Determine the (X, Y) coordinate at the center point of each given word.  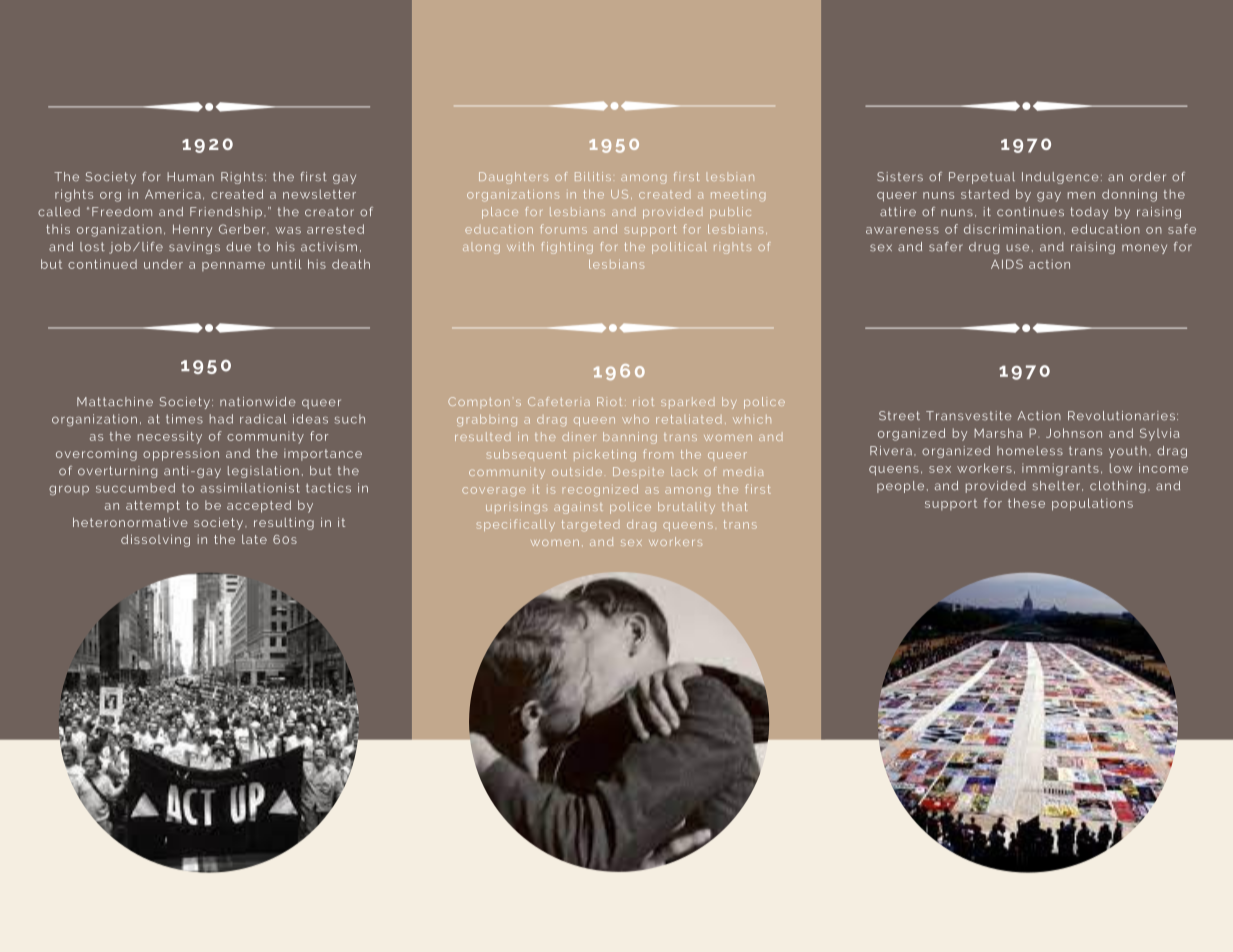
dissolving (155, 540)
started (985, 194)
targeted (591, 526)
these (1026, 503)
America (173, 194)
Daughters (513, 178)
